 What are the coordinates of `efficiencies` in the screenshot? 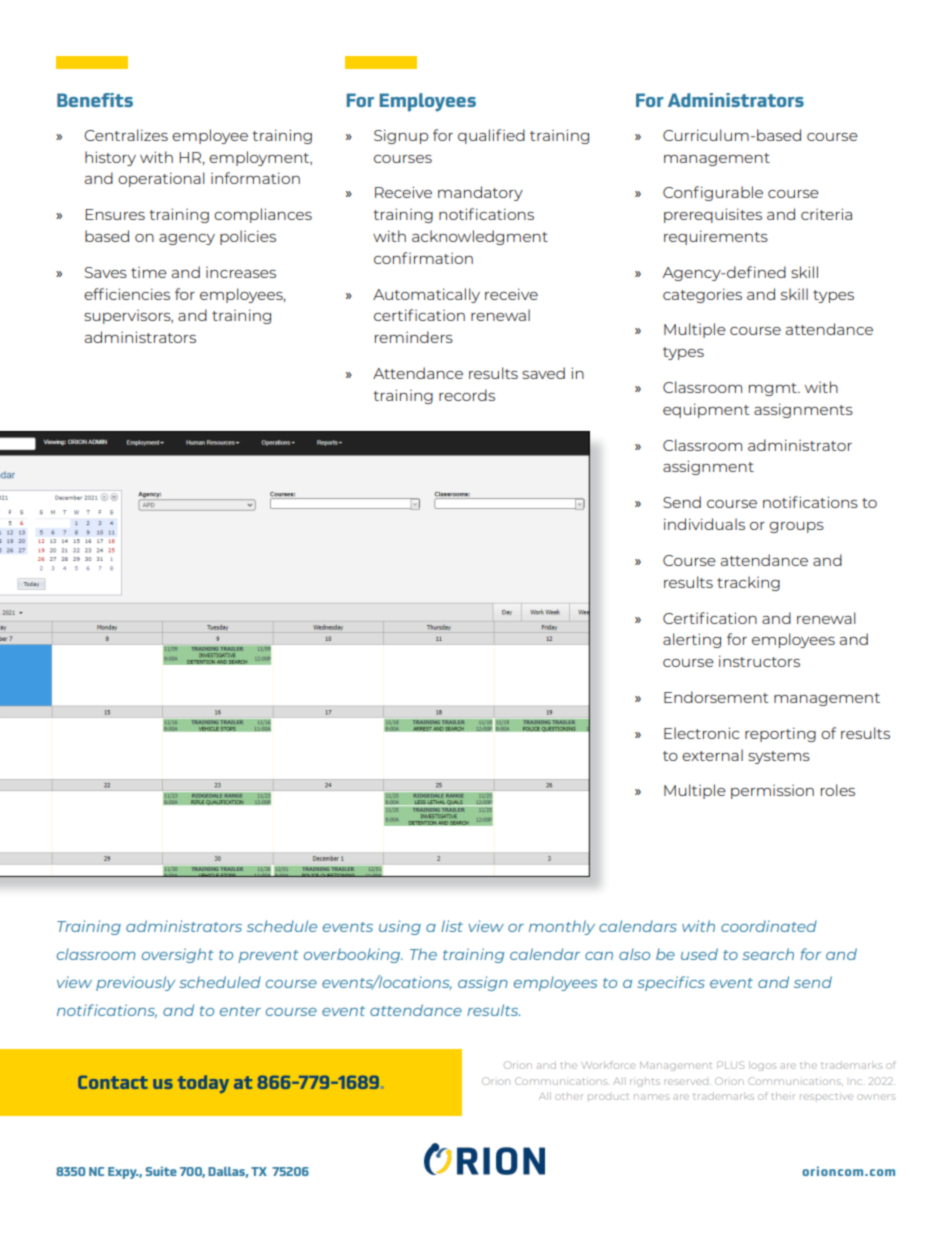 It's located at (127, 294).
